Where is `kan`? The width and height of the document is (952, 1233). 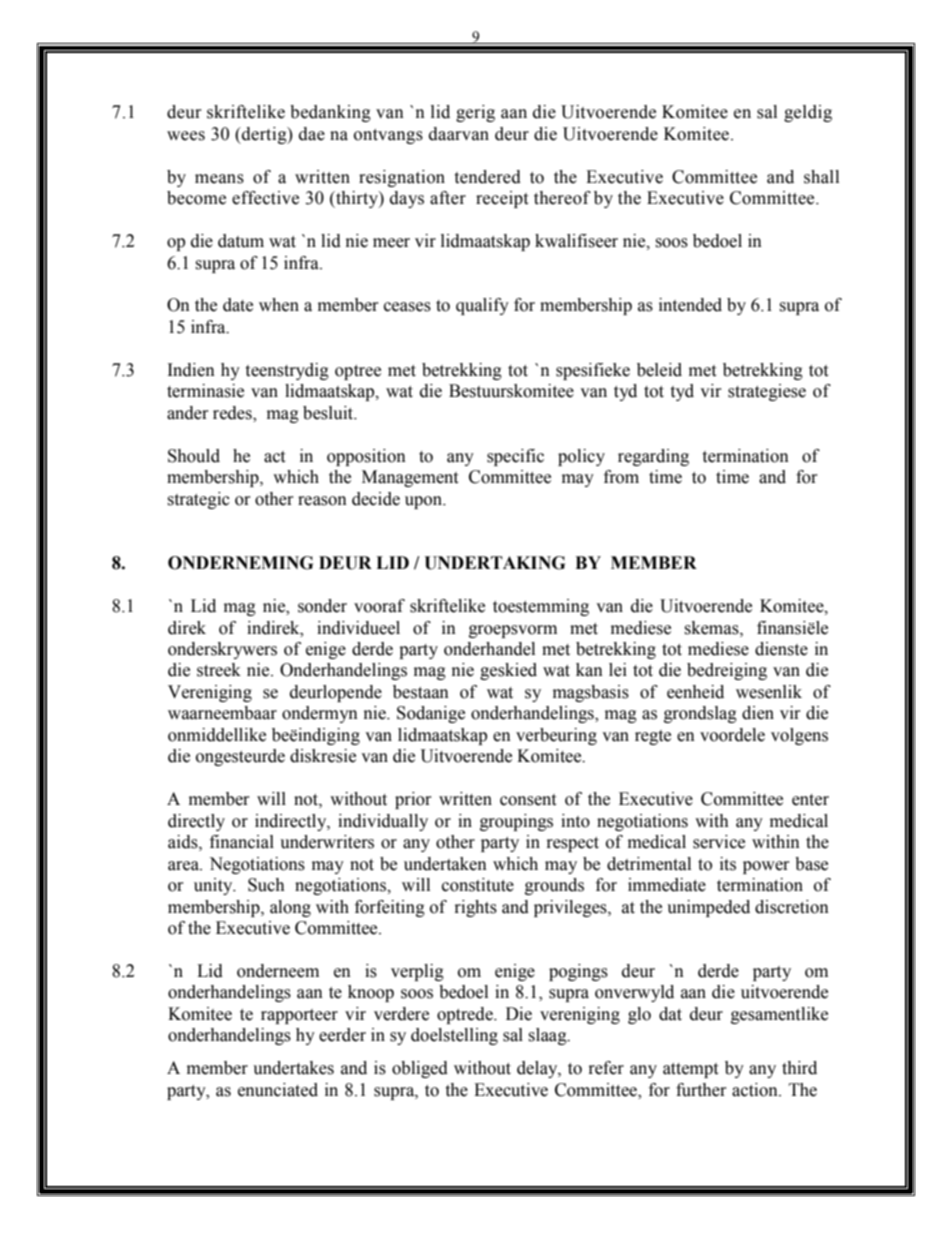 kan is located at coordinates (589, 670).
